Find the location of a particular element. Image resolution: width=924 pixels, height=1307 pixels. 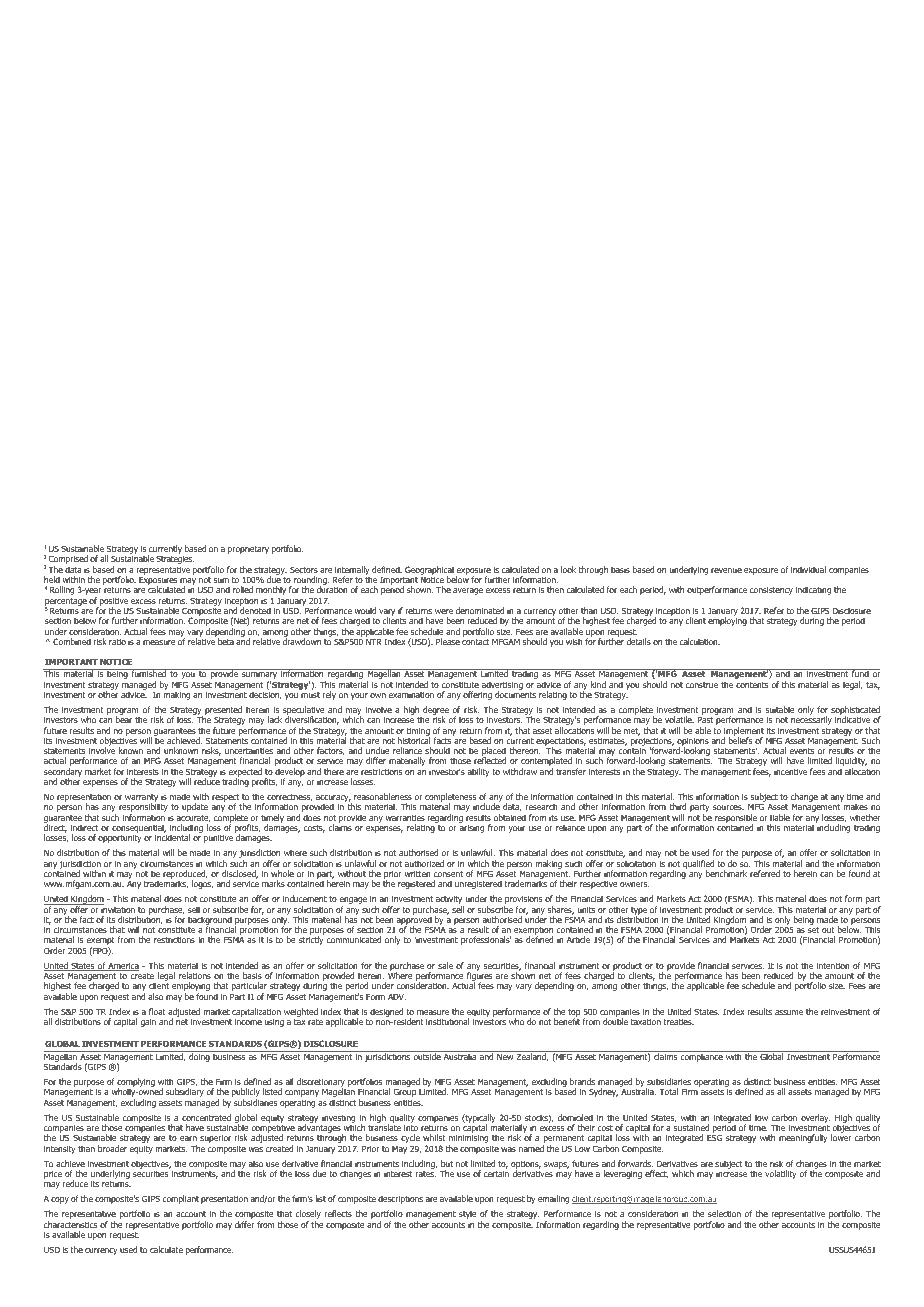

Geographical is located at coordinates (429, 571).
